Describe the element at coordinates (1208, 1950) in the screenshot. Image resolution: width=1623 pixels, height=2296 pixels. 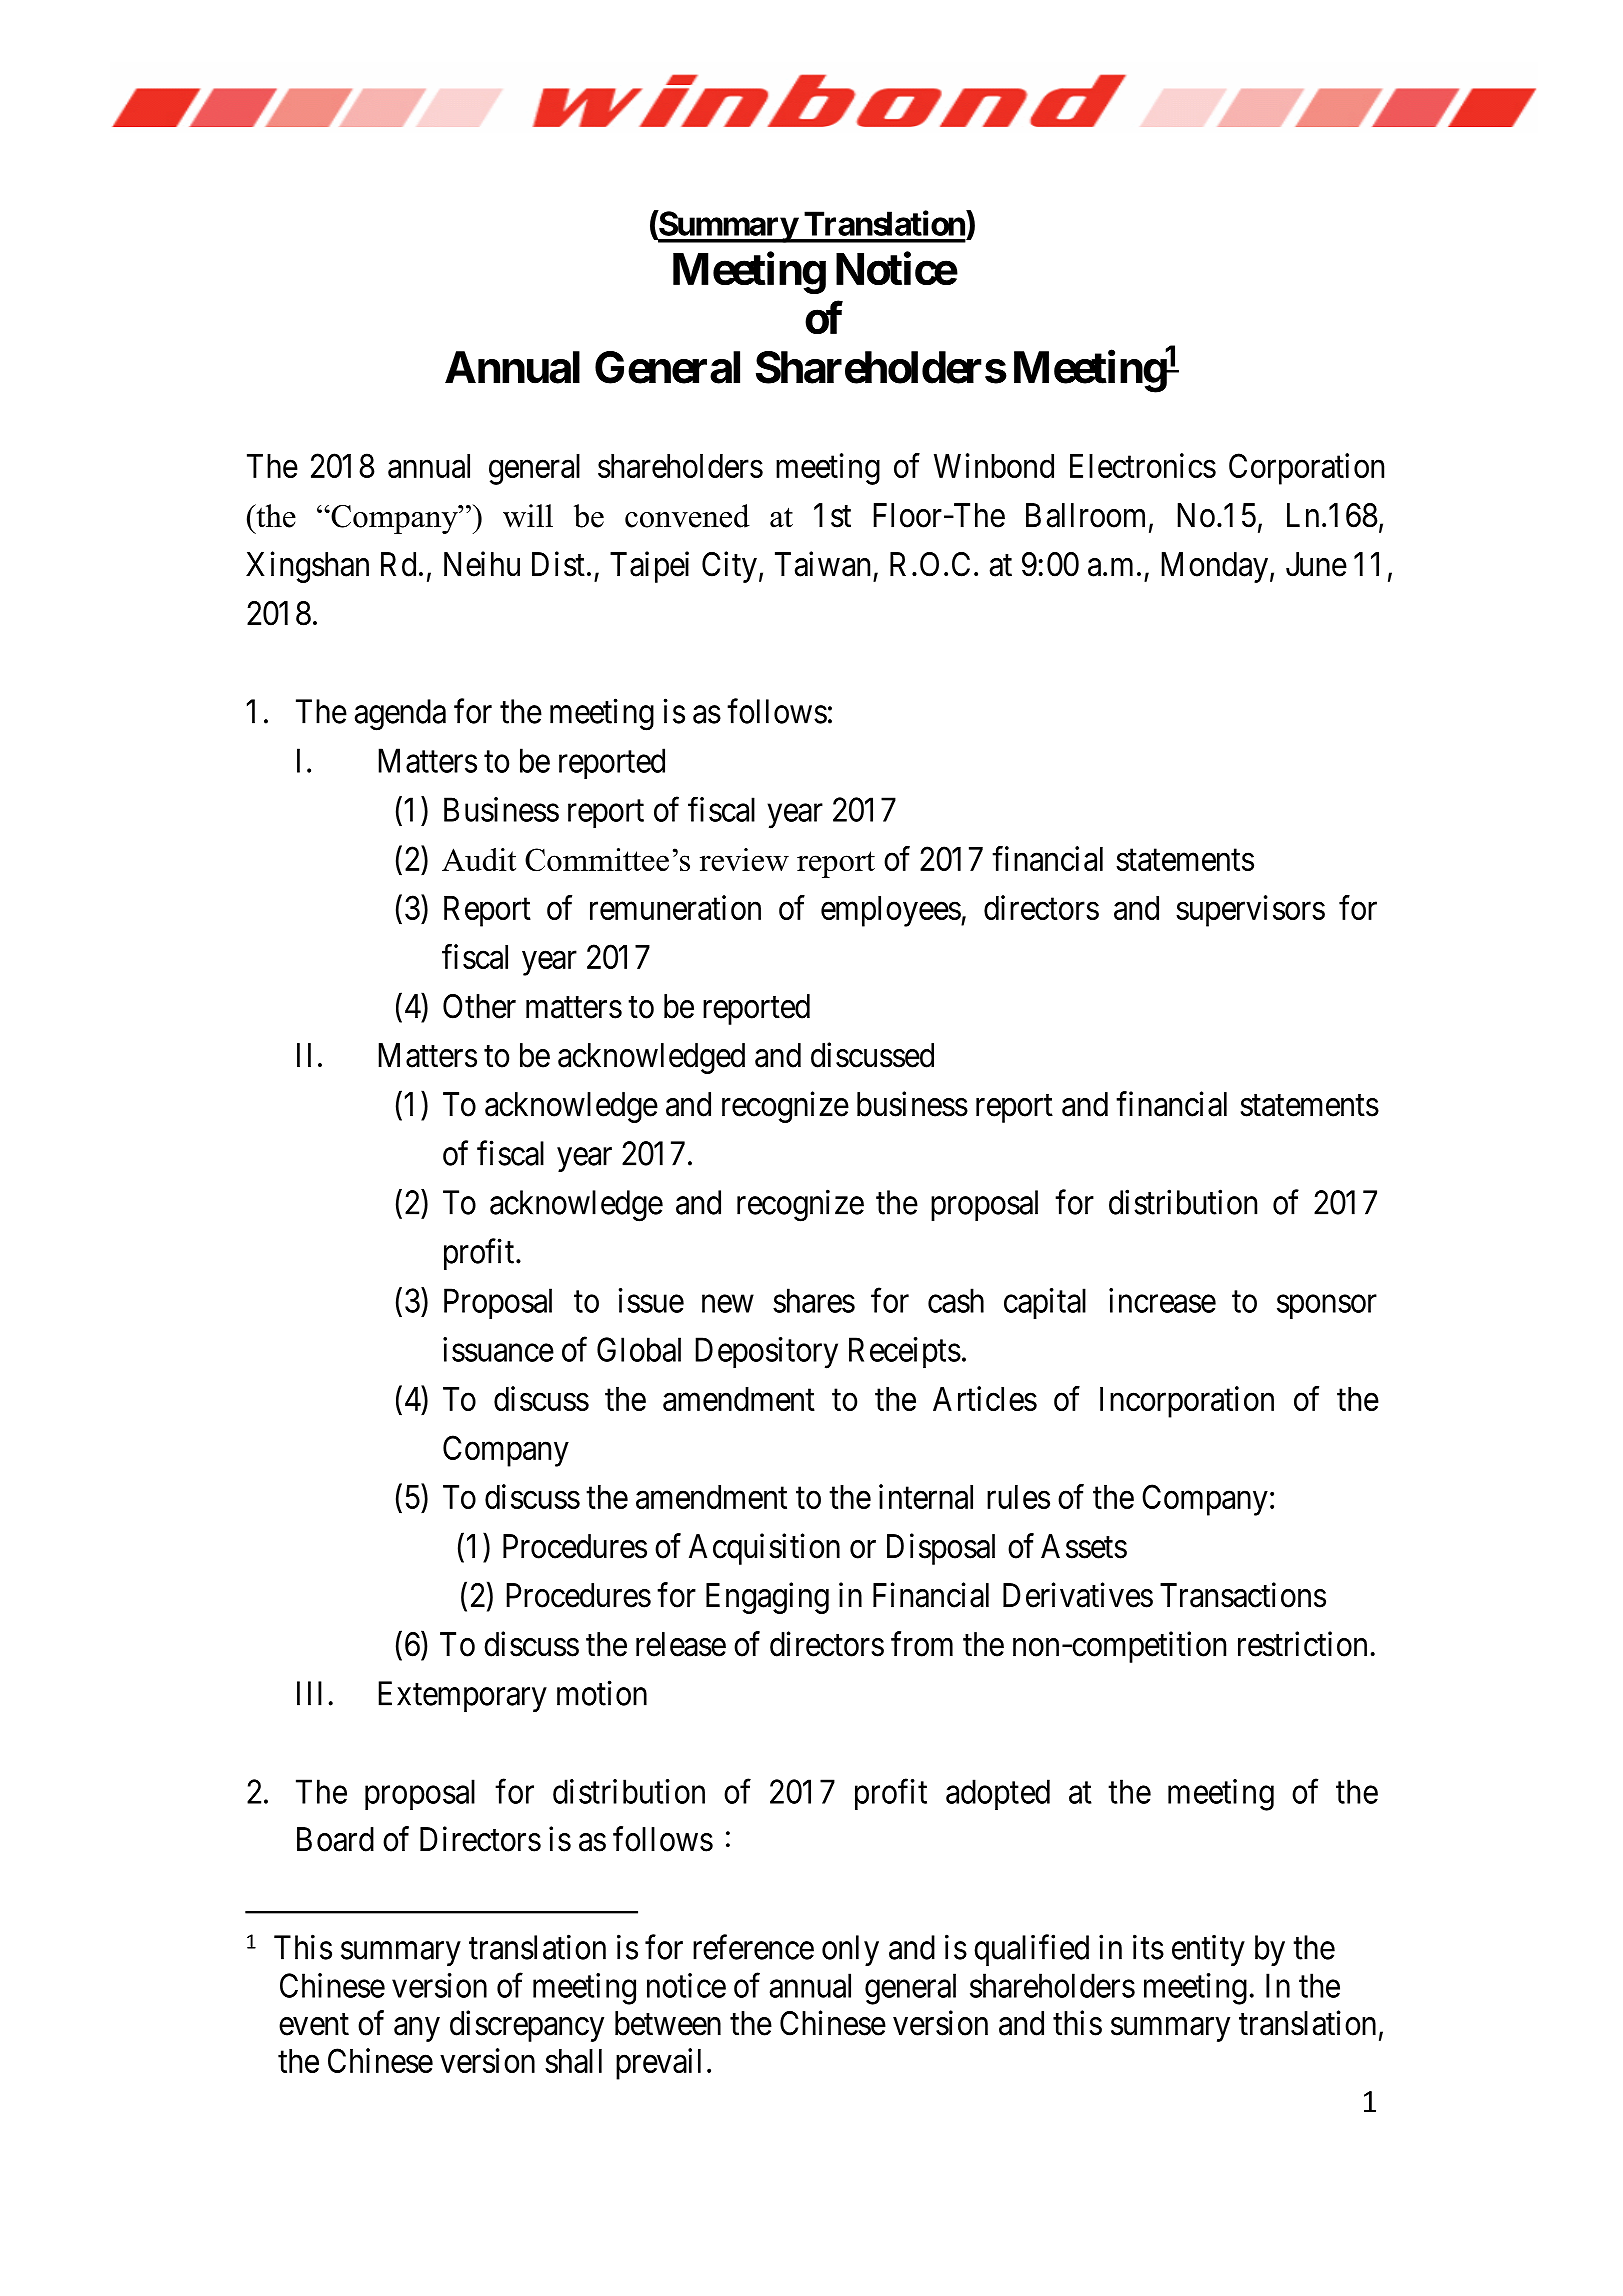
I see `entity` at that location.
